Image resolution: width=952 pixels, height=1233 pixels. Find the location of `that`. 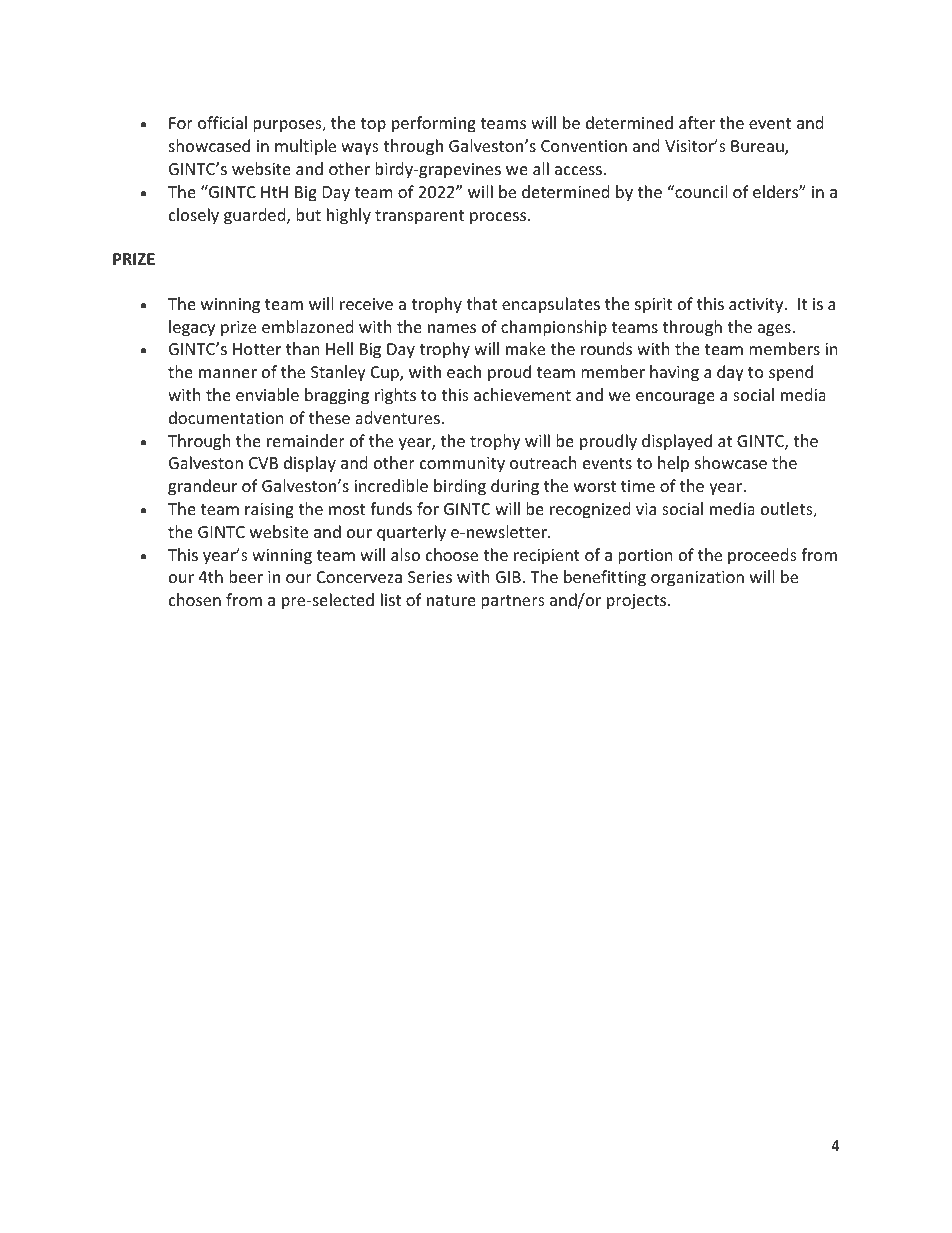

that is located at coordinates (481, 303).
